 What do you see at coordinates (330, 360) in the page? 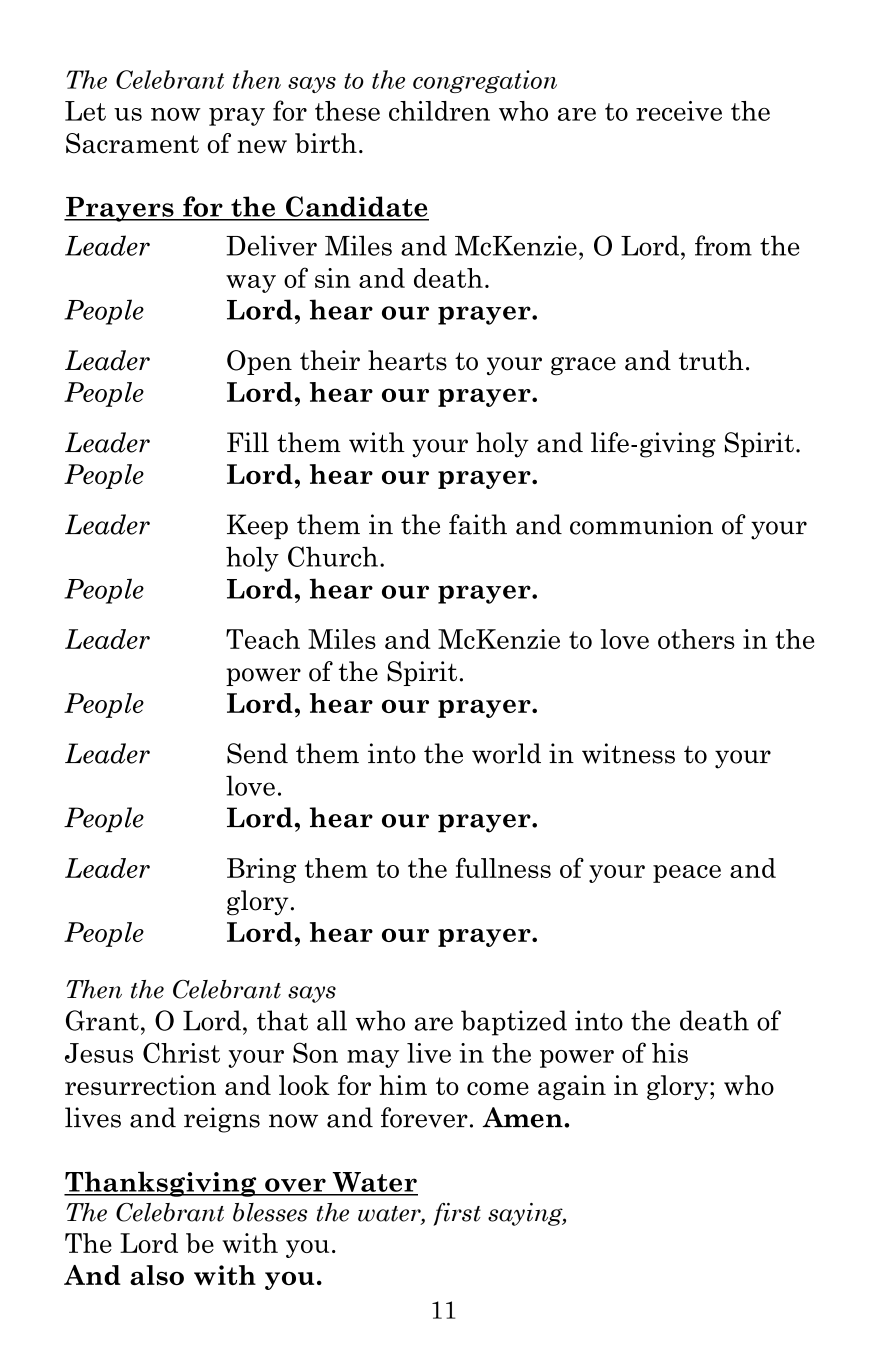
I see `their` at bounding box center [330, 360].
